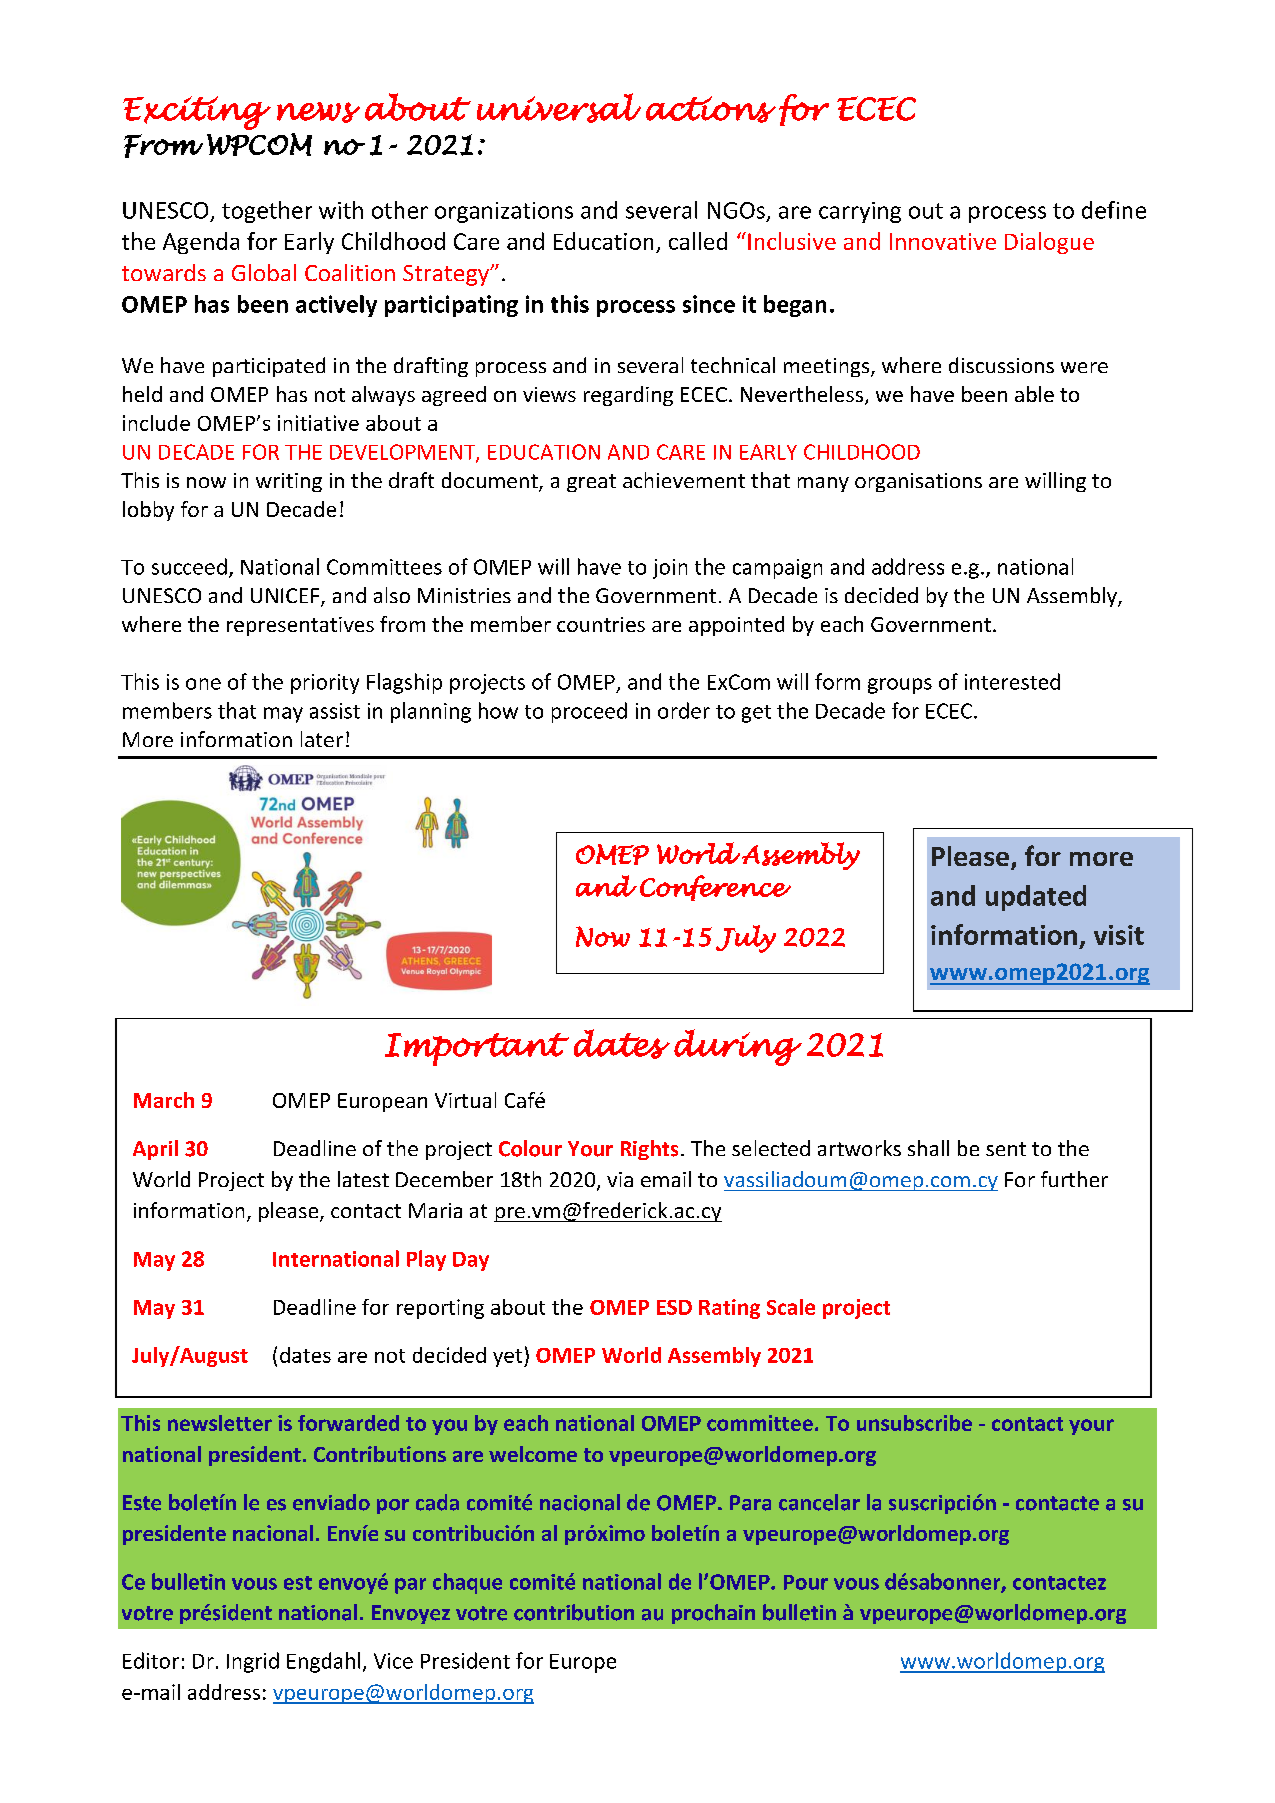 The image size is (1275, 1803). I want to click on called, so click(698, 241).
